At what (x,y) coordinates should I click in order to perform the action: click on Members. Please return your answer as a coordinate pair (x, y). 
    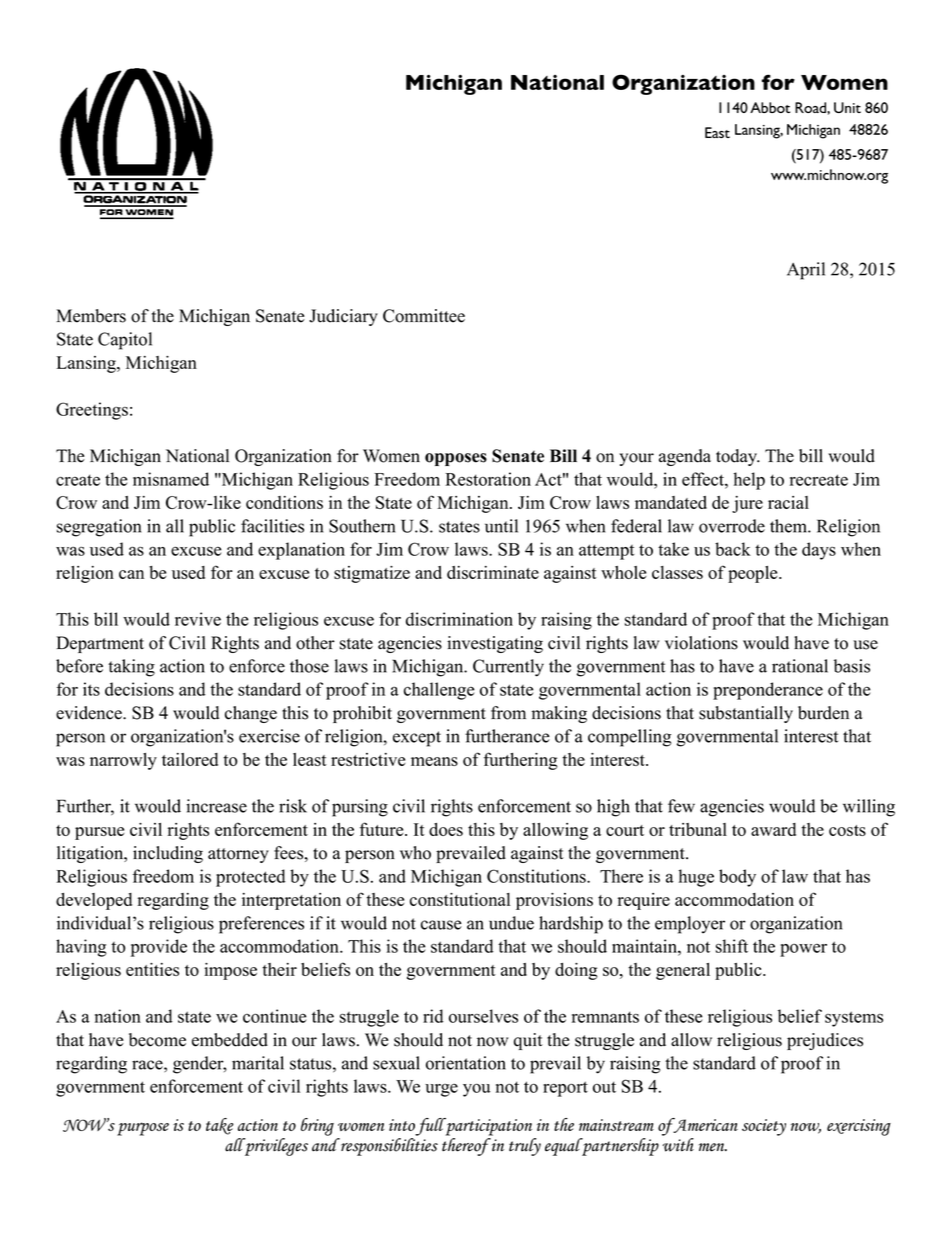
    Looking at the image, I should click on (91, 316).
